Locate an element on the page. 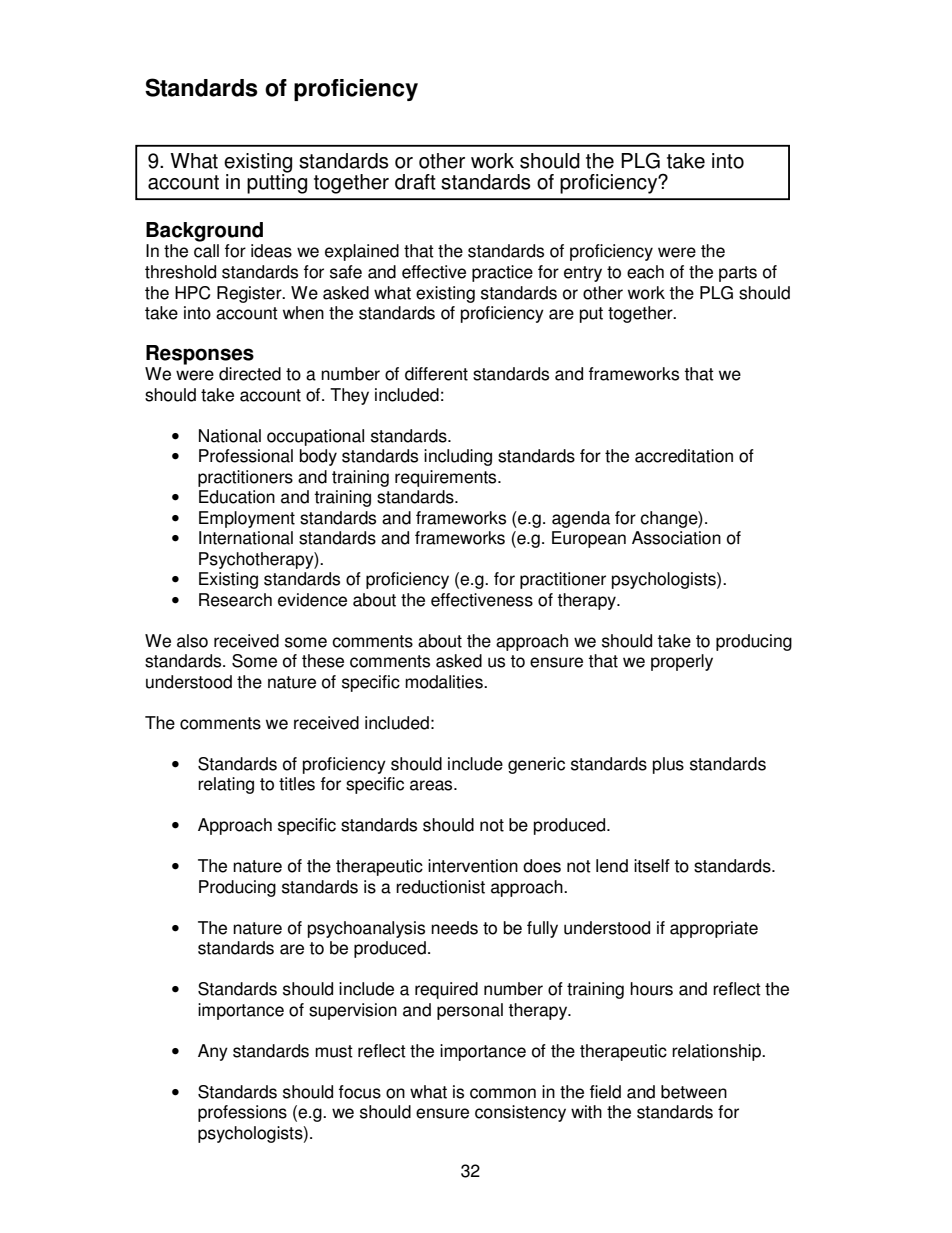 Image resolution: width=952 pixels, height=1233 pixels. common is located at coordinates (503, 1093).
